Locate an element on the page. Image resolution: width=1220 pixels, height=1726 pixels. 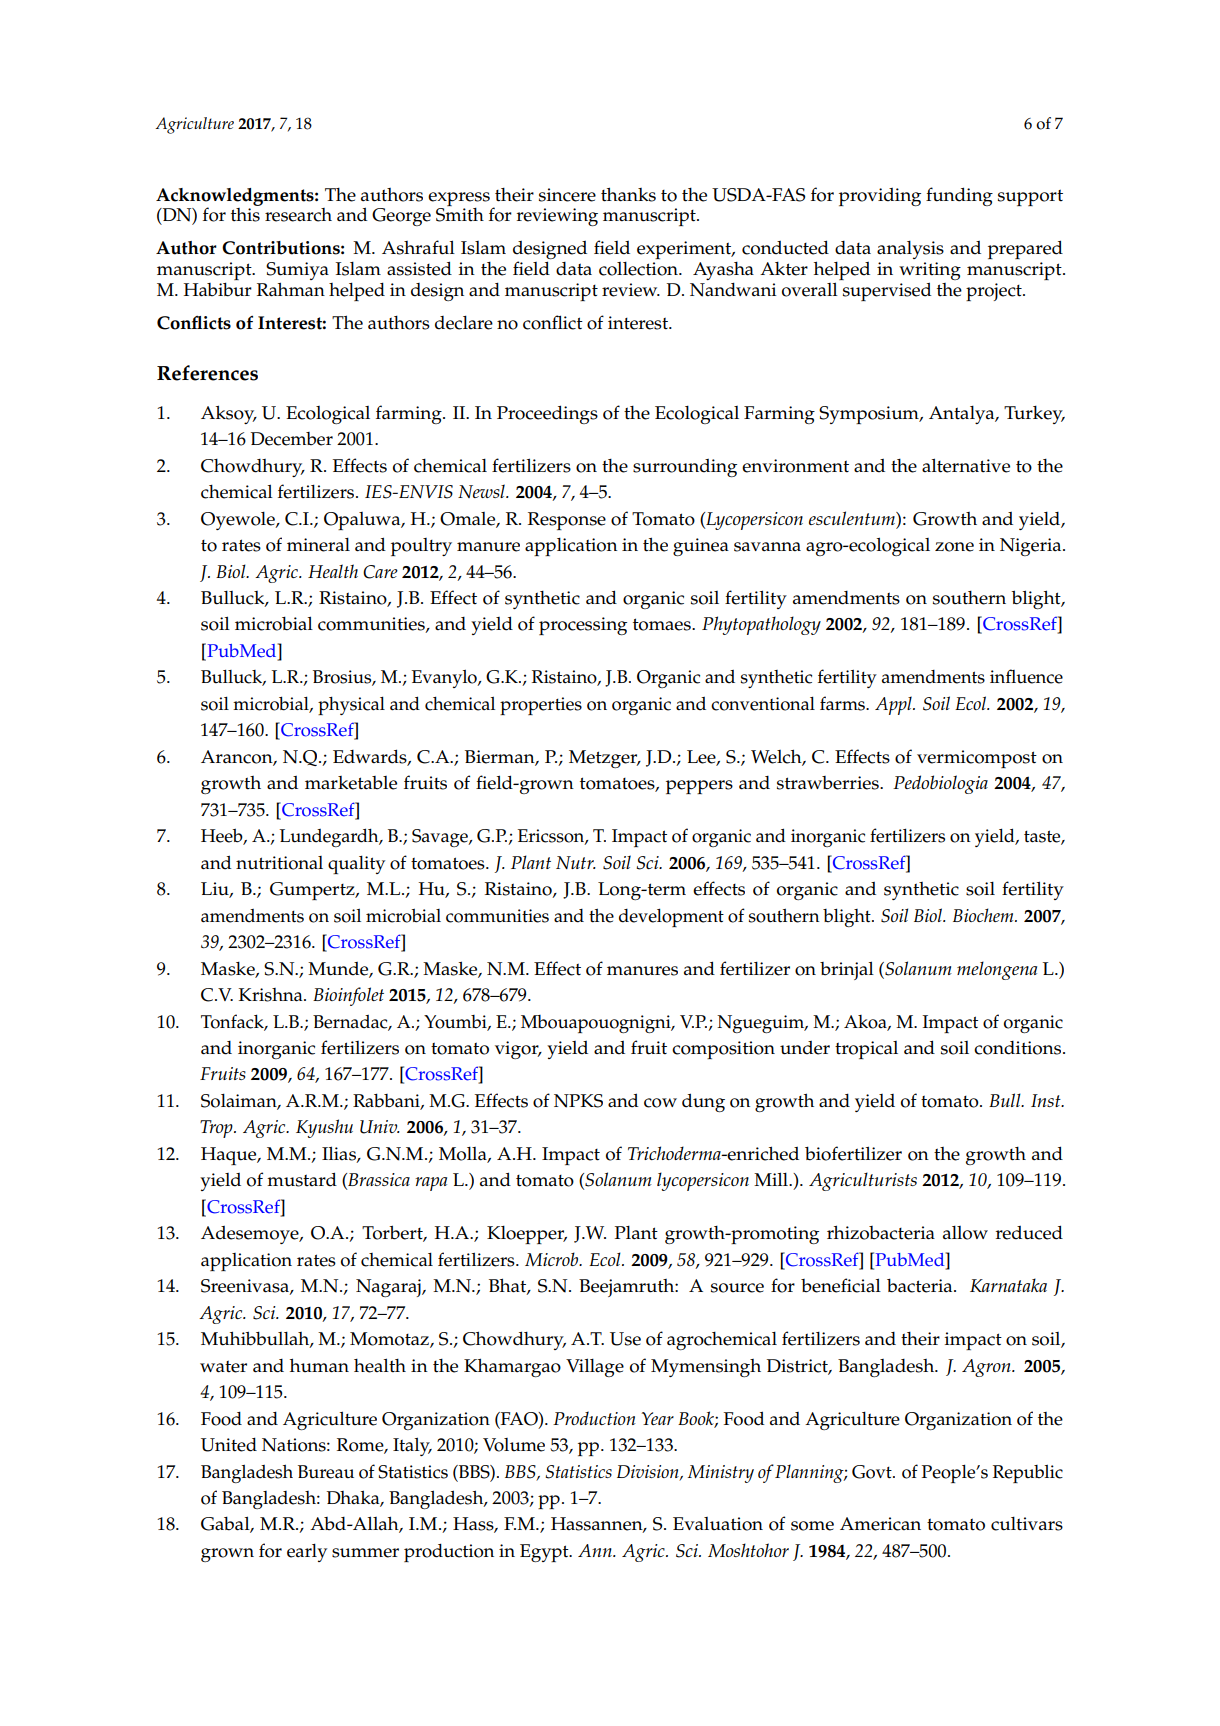
marketable is located at coordinates (351, 783).
